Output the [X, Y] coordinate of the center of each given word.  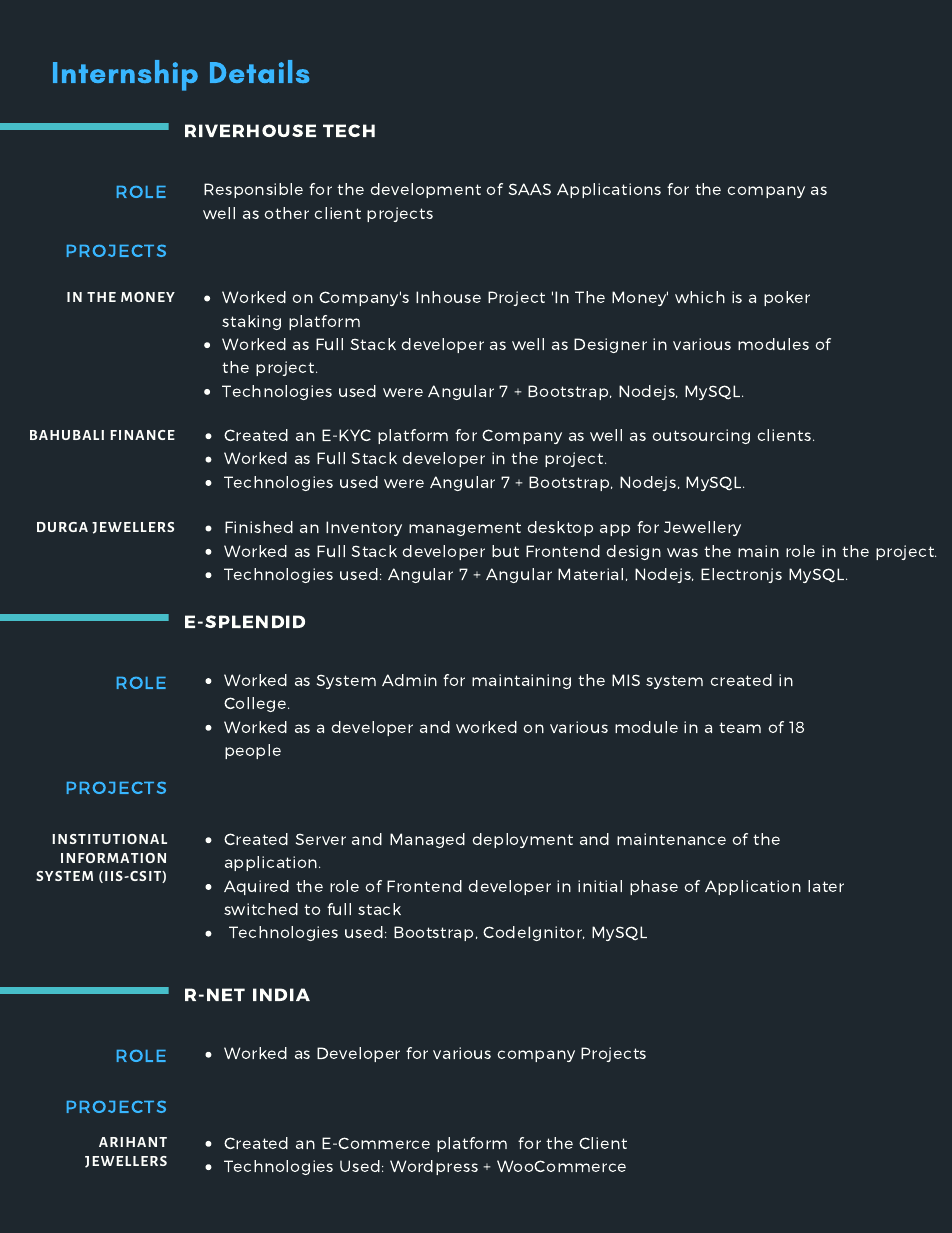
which [700, 297]
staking [251, 322]
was [682, 552]
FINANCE [142, 435]
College [256, 704]
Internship [125, 75]
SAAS [530, 189]
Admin [409, 680]
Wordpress [434, 1167]
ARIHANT [133, 1142]
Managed [427, 840]
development [425, 190]
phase [654, 887]
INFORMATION [113, 858]
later [826, 886]
